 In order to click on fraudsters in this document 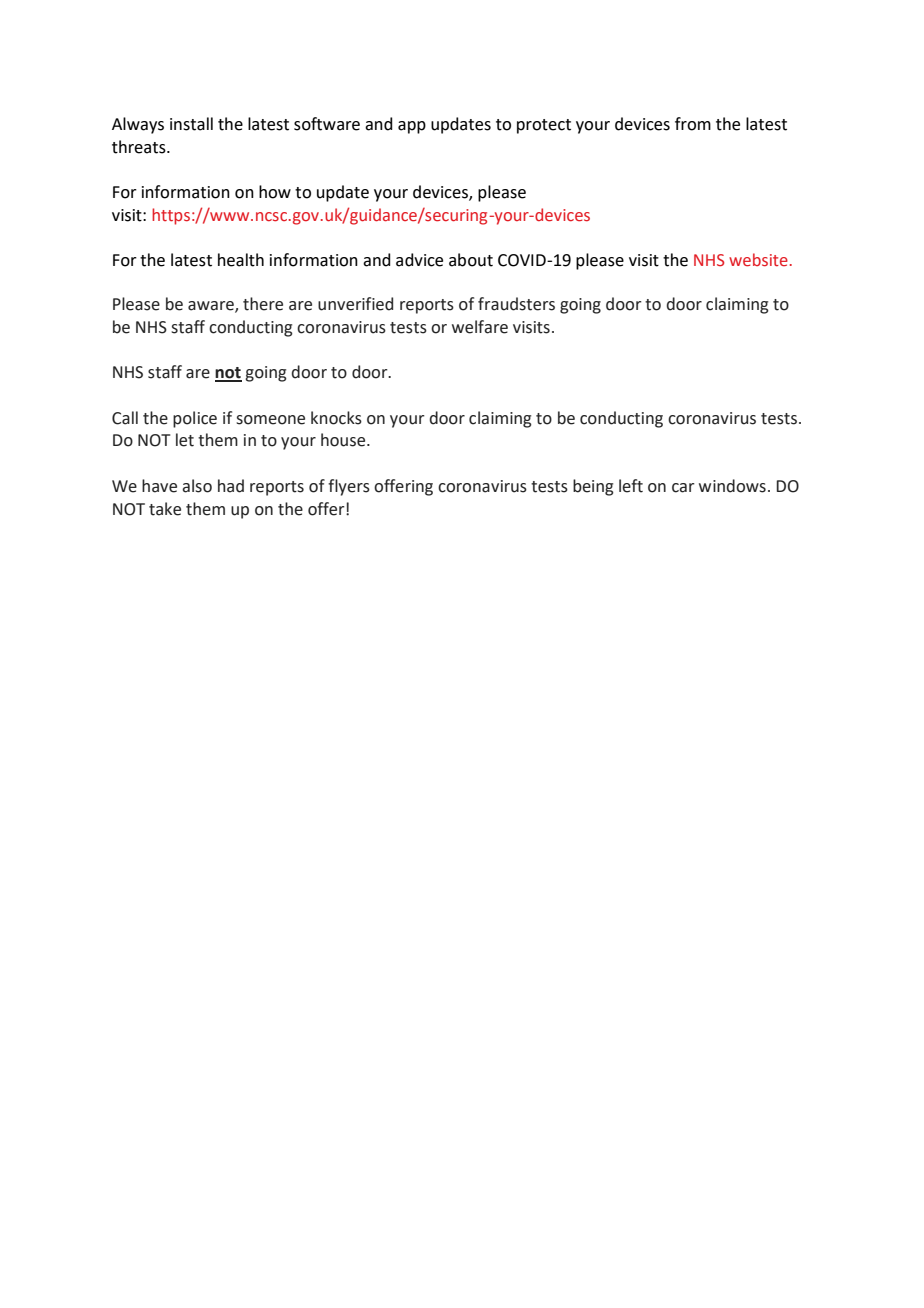, I will do `click(516, 304)`.
